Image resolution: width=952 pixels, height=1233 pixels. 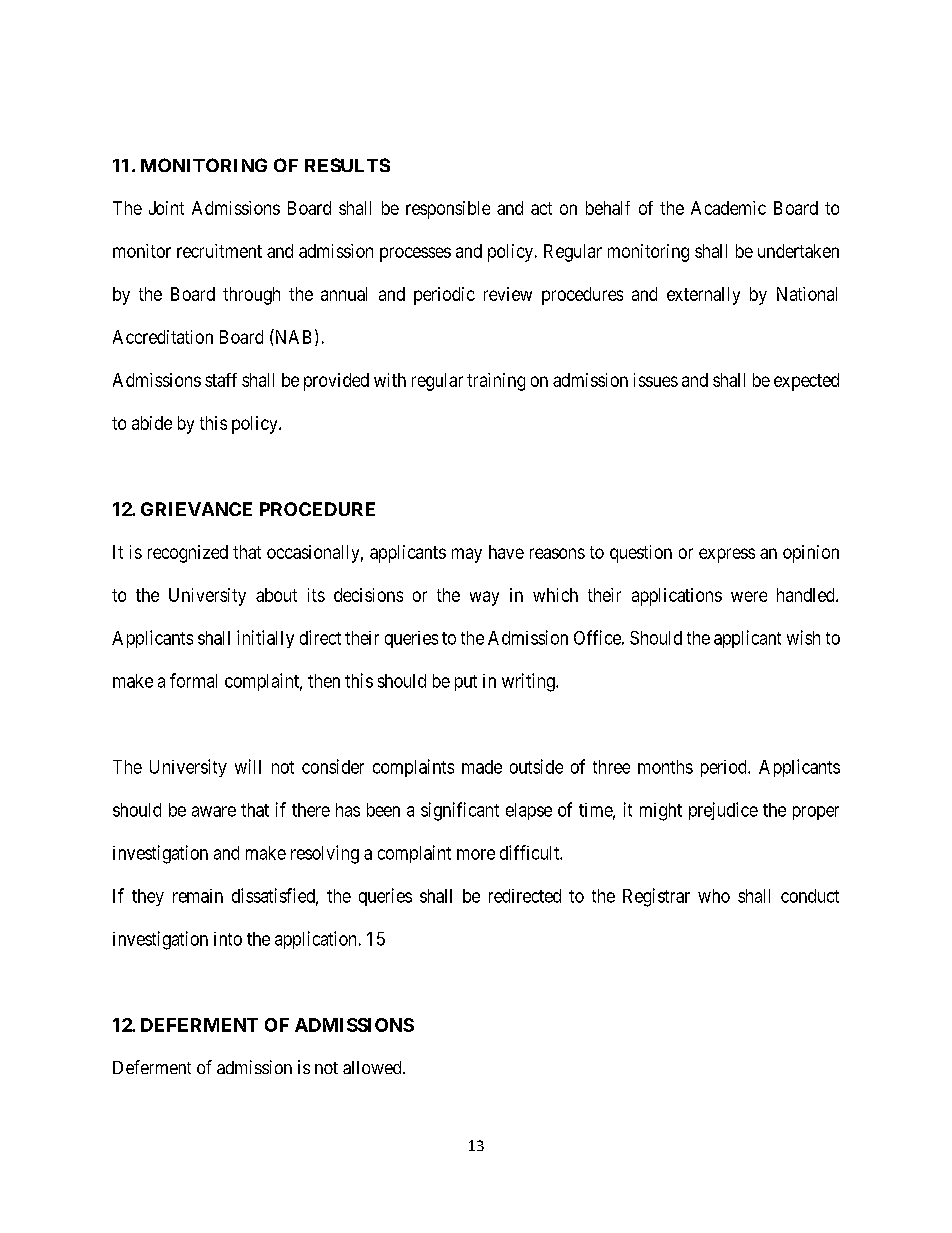 What do you see at coordinates (448, 210) in the screenshot?
I see `responsible` at bounding box center [448, 210].
